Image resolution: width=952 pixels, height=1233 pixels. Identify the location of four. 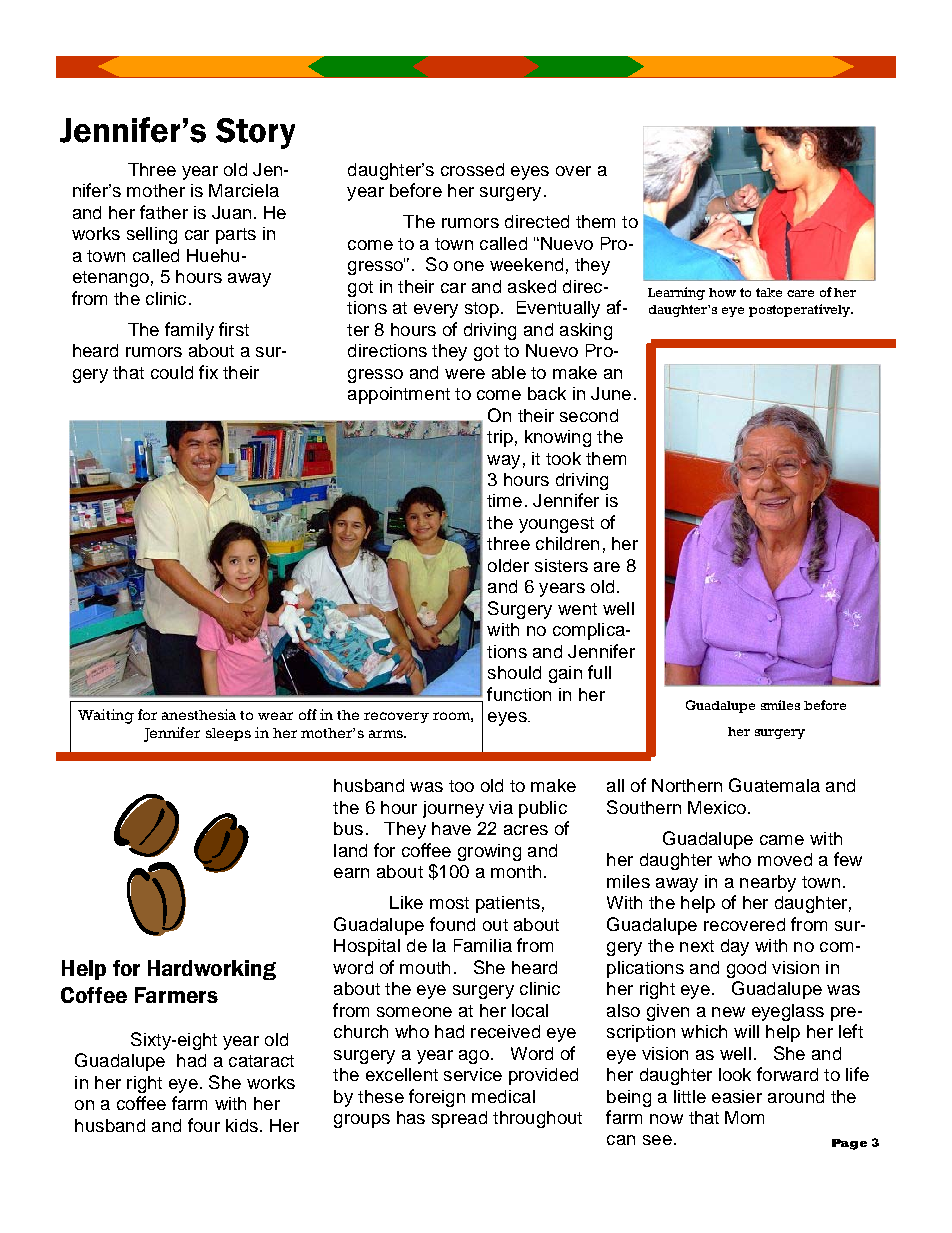
(204, 1125).
